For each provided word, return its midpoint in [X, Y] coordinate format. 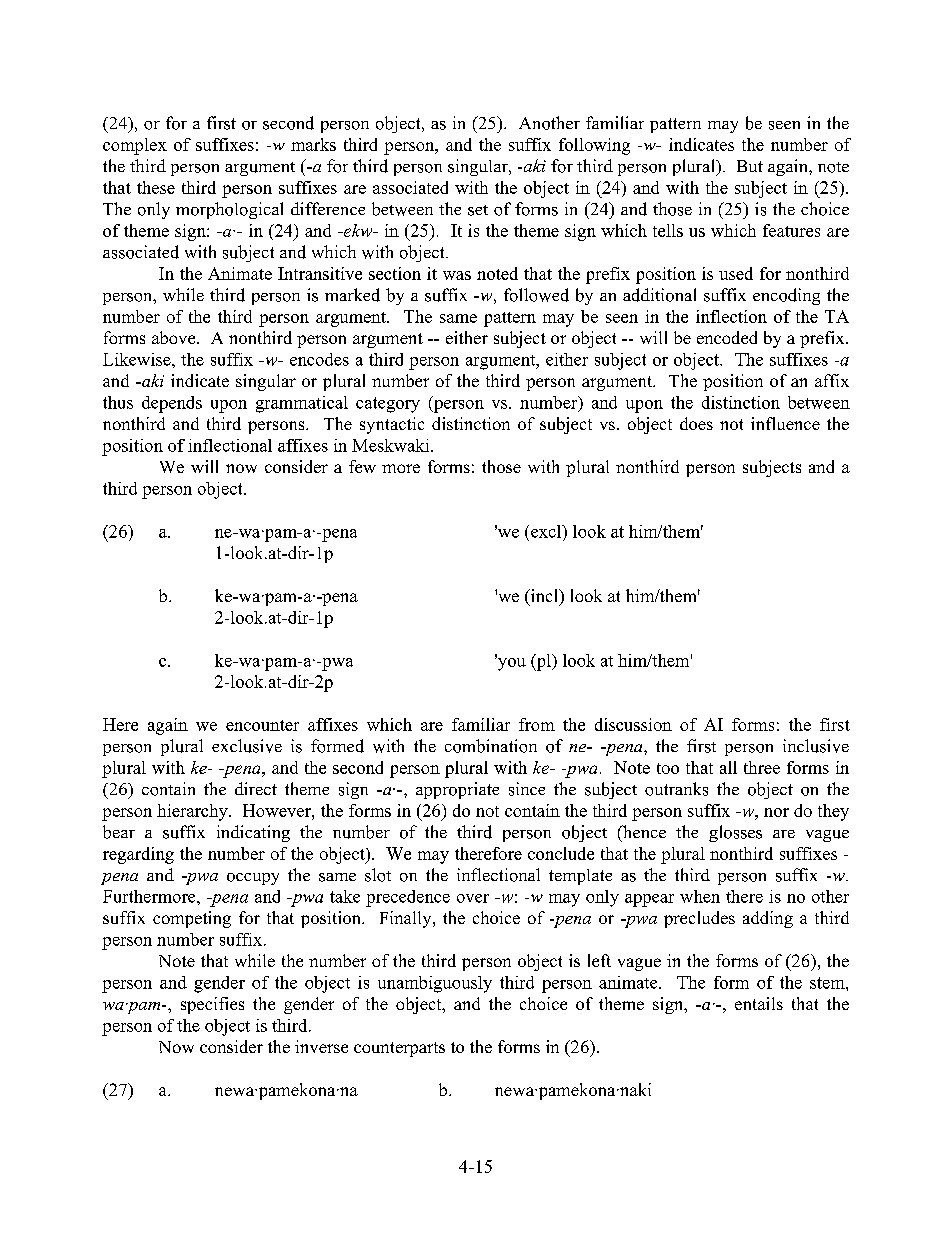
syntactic [392, 425]
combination [491, 746]
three [762, 767]
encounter [262, 725]
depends [172, 404]
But [750, 166]
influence [785, 423]
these [156, 187]
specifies [212, 1005]
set [478, 210]
